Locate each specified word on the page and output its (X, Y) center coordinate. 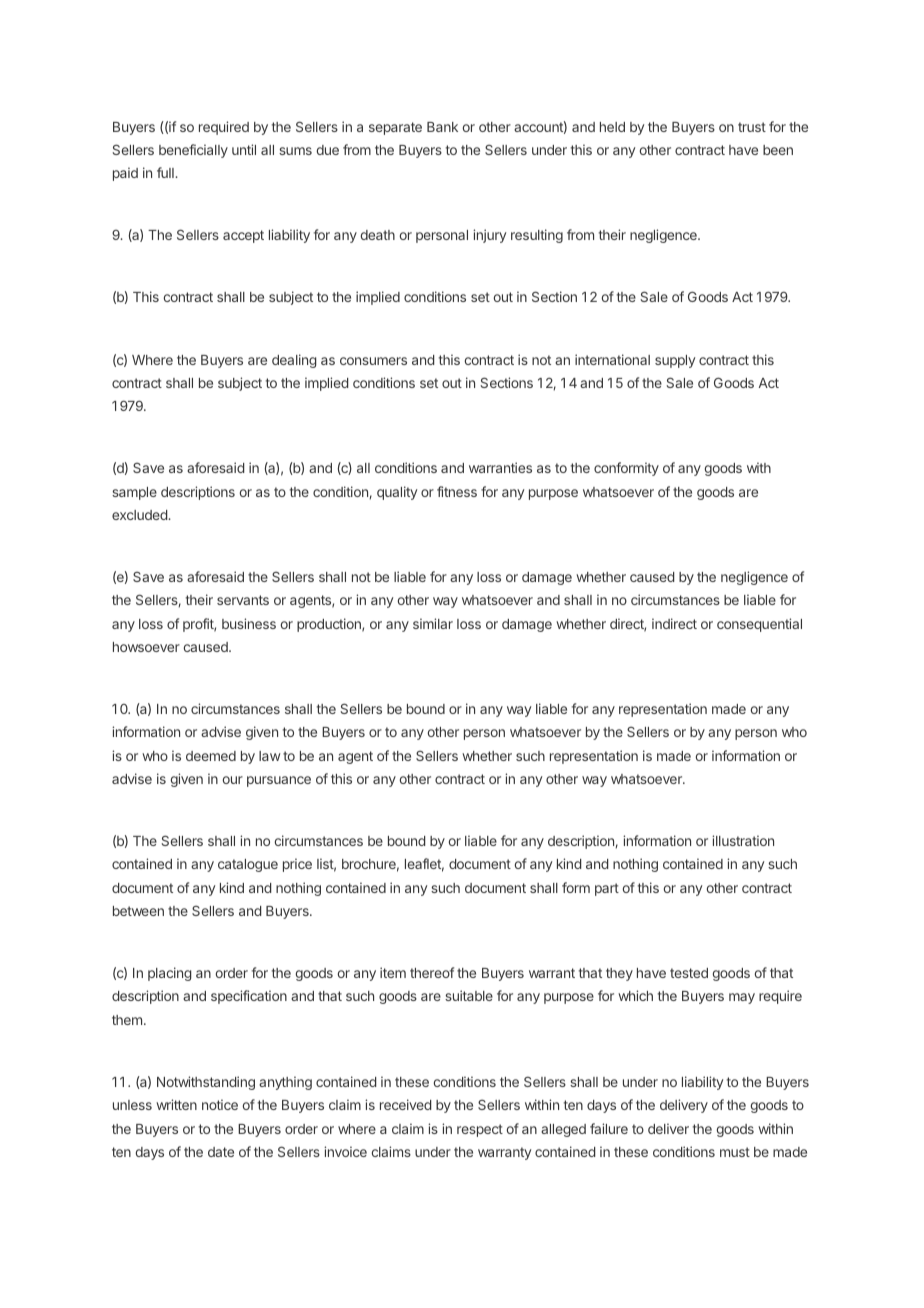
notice (220, 1104)
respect (480, 1130)
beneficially (193, 151)
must (735, 1152)
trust (752, 127)
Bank (442, 127)
